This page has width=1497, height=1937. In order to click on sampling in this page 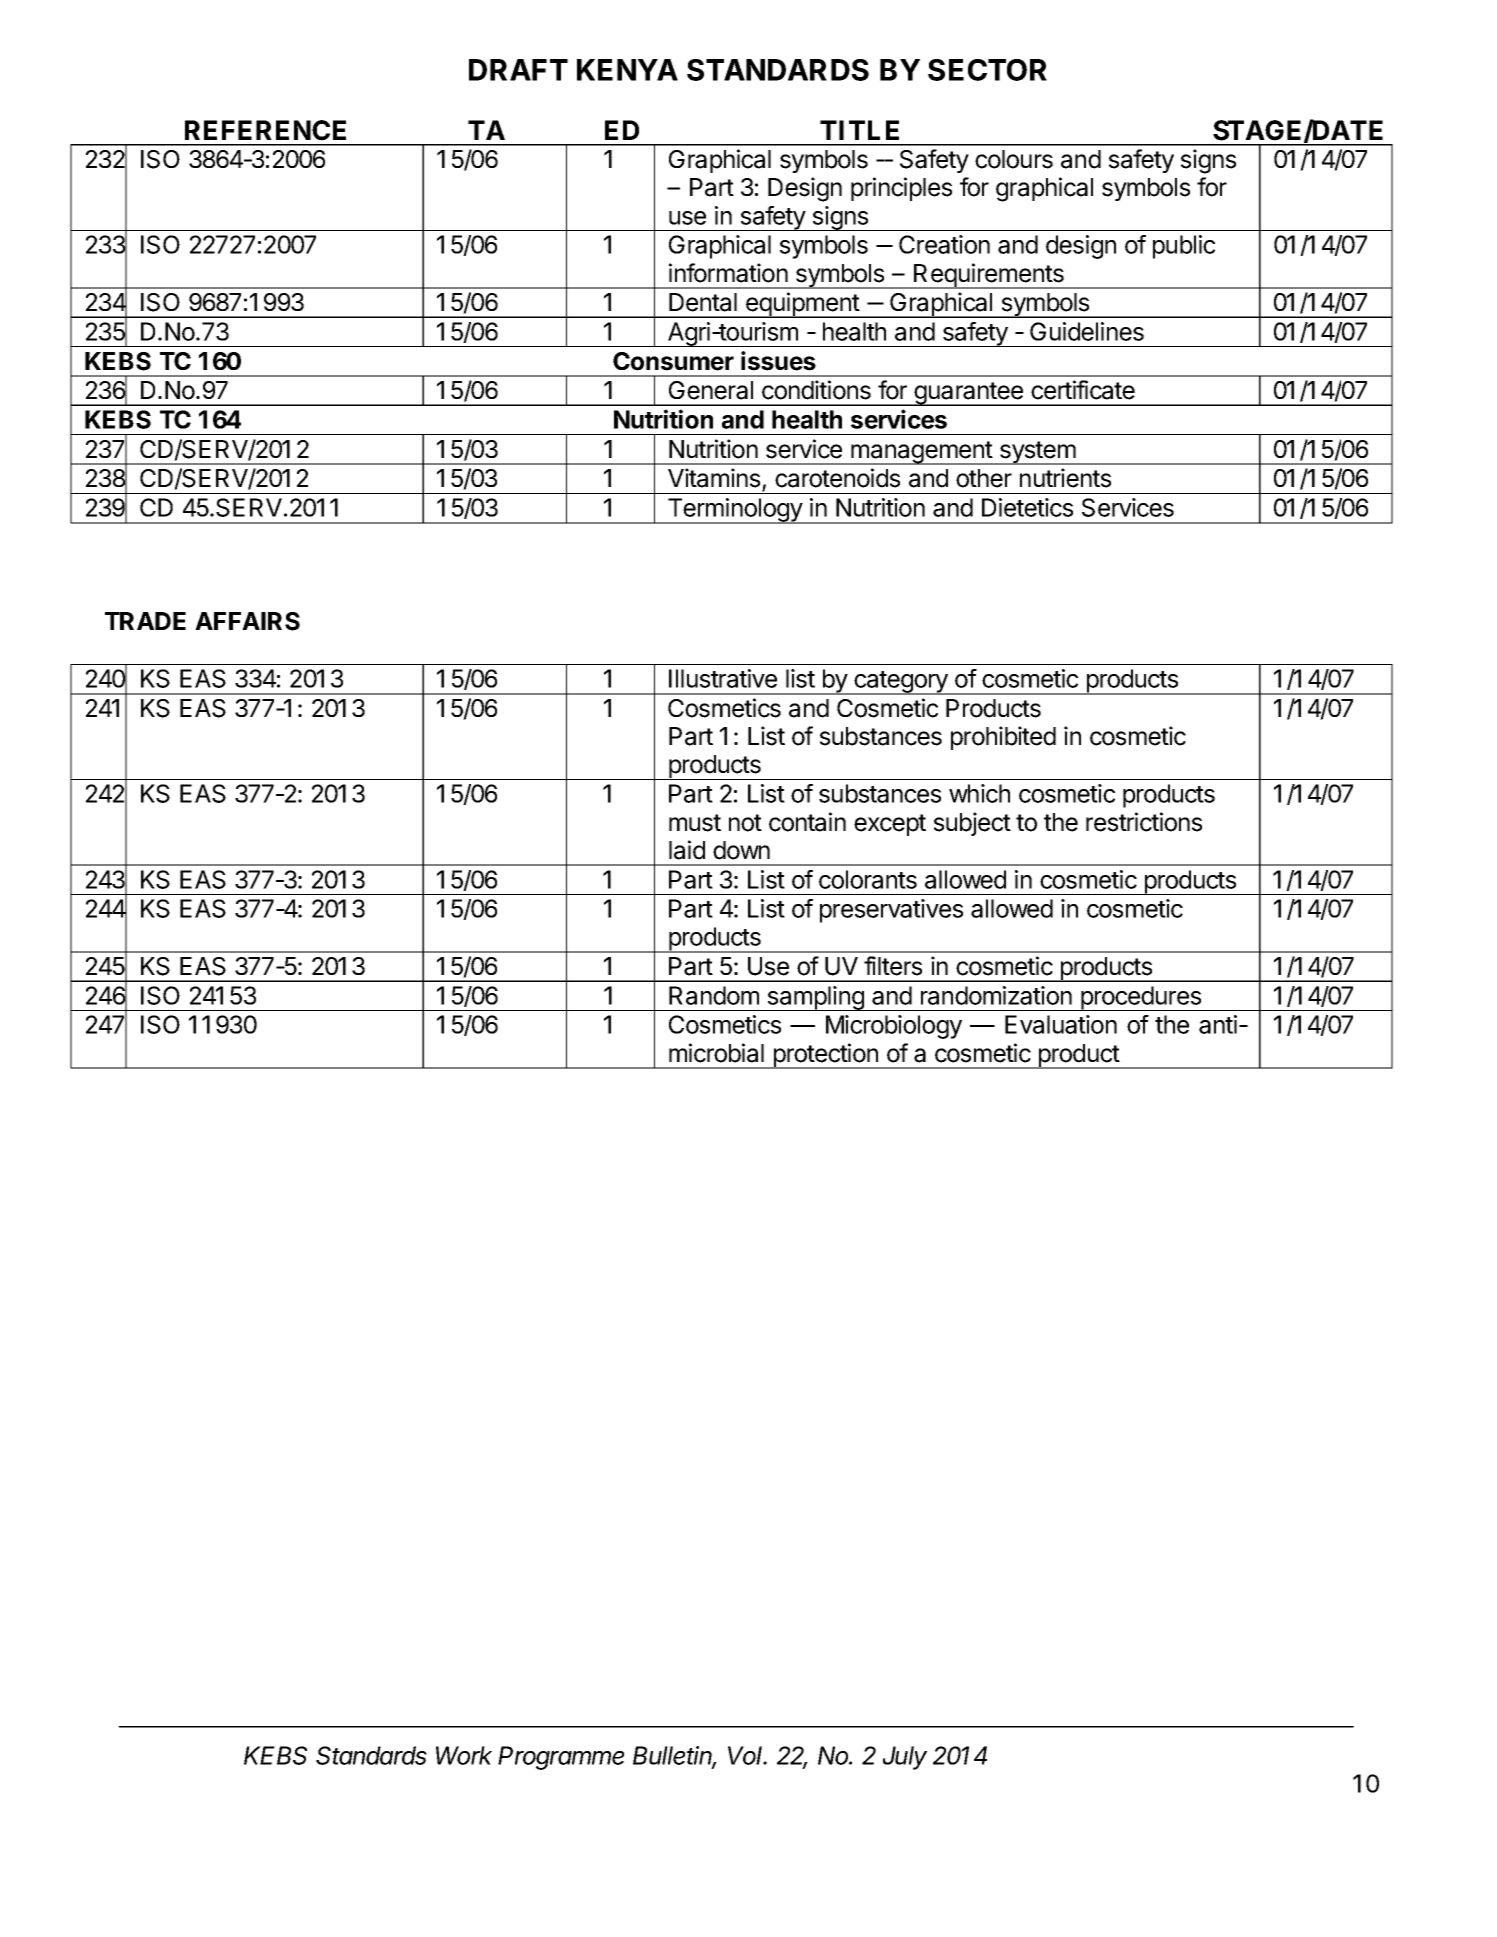, I will do `click(815, 998)`.
